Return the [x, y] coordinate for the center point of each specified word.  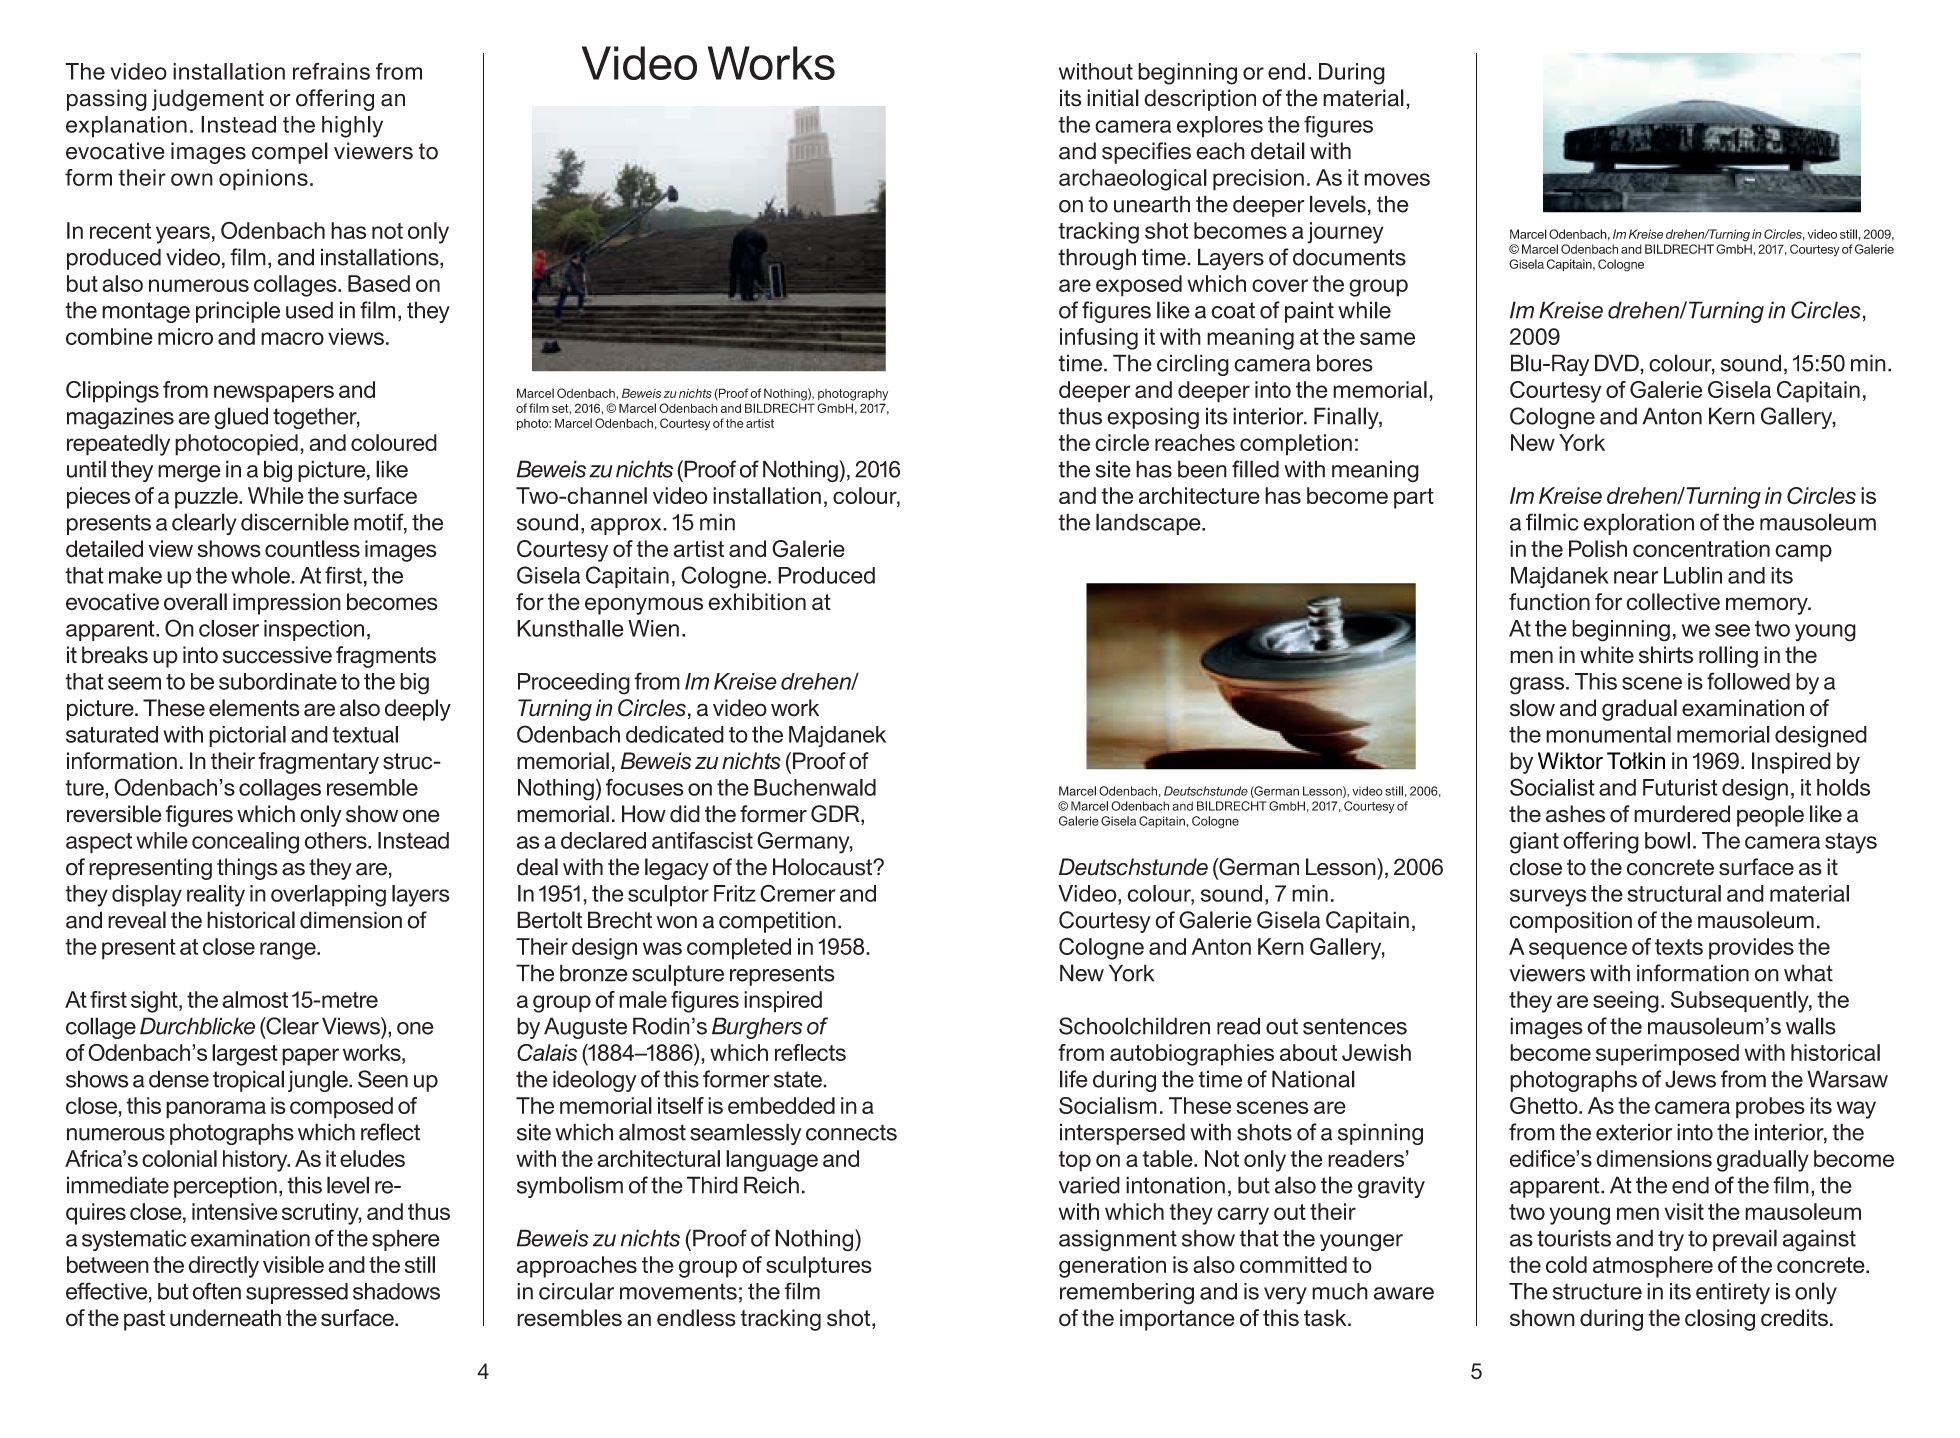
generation [1112, 1267]
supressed [297, 1293]
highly [352, 127]
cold [1566, 1264]
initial [1113, 98]
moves [1397, 179]
